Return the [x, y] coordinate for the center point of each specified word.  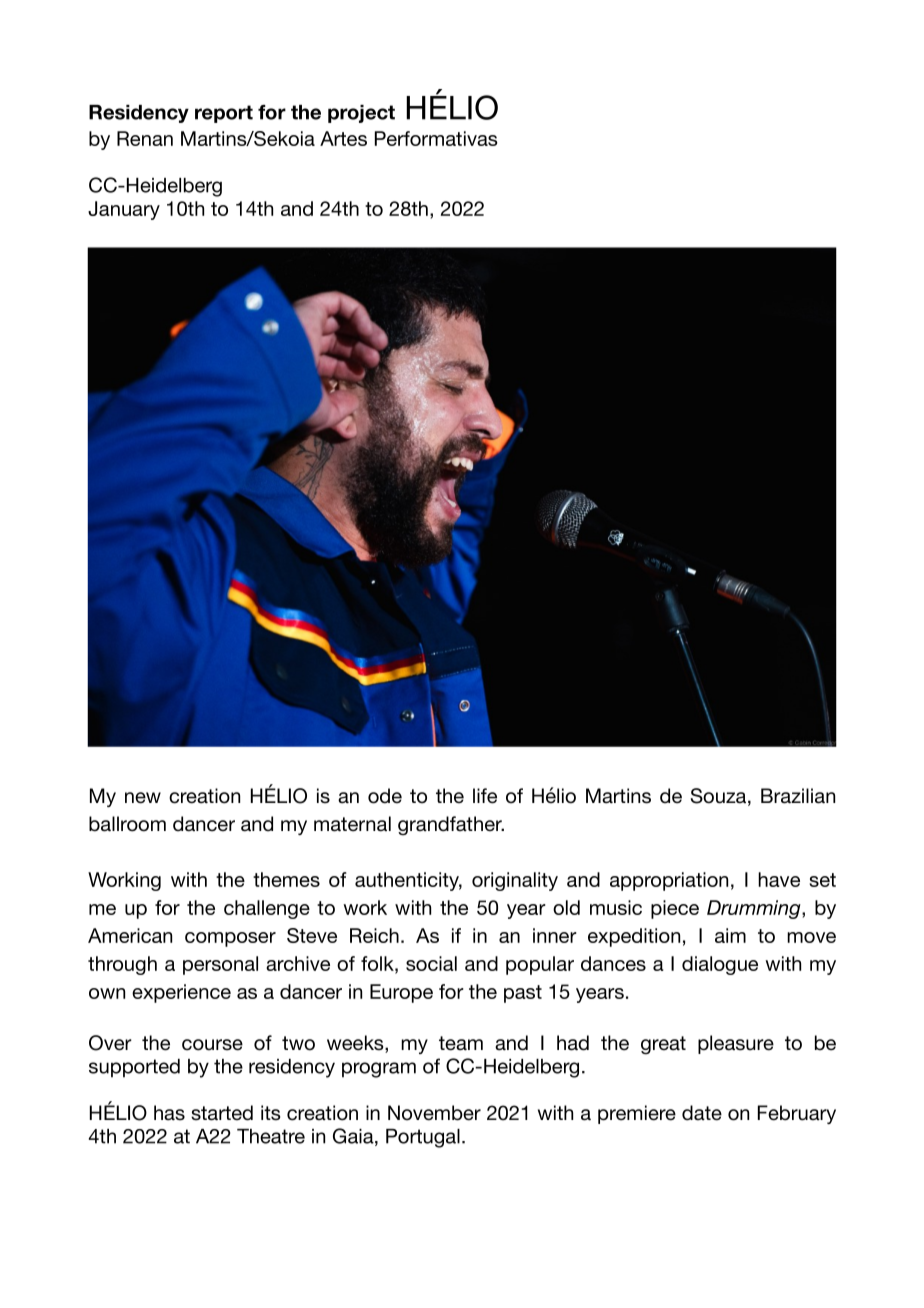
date [702, 1113]
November [434, 1113]
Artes [343, 138]
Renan [145, 138]
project [361, 114]
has [169, 1113]
